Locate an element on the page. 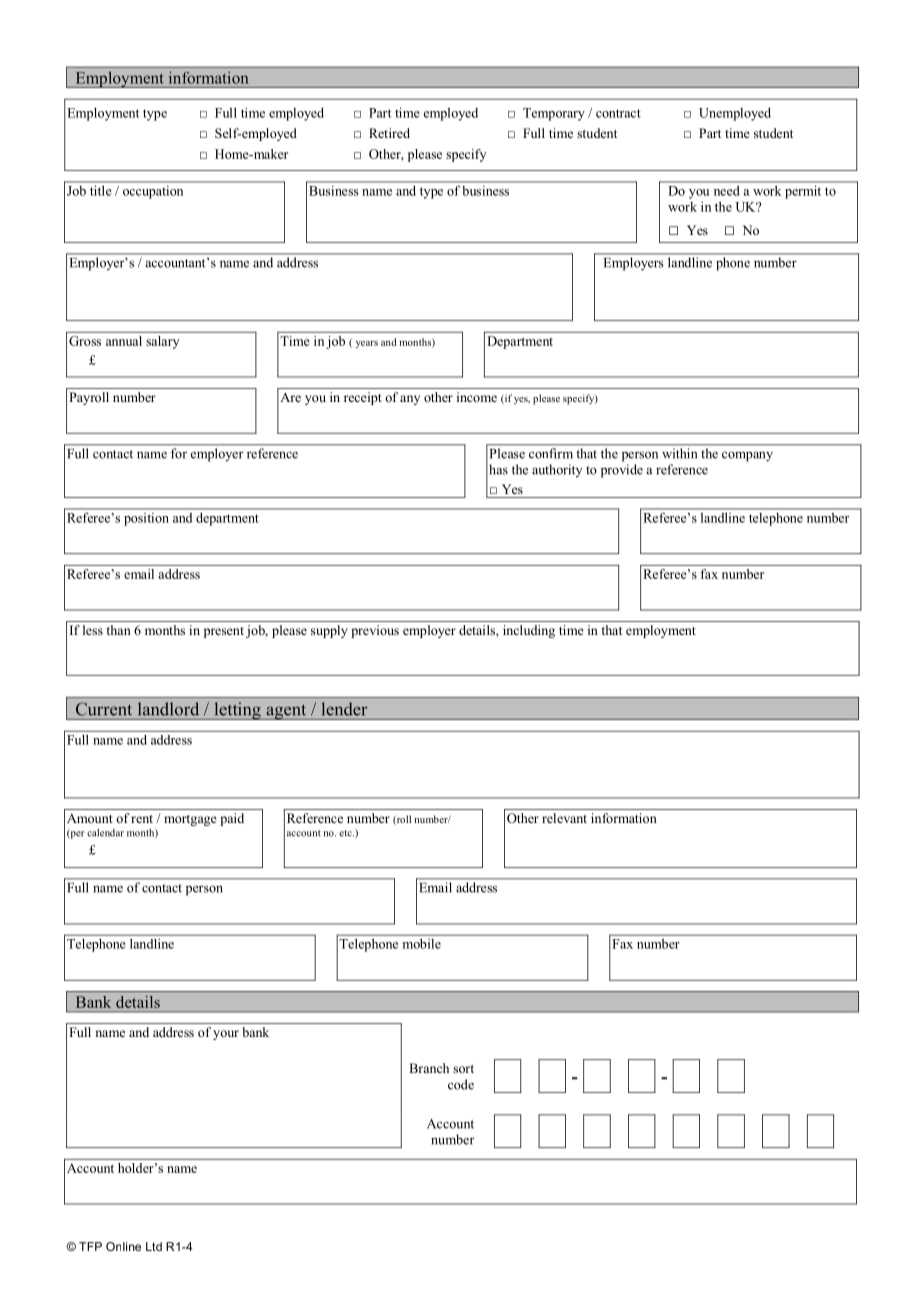 The height and width of the document is (1308, 924). previous is located at coordinates (375, 631).
